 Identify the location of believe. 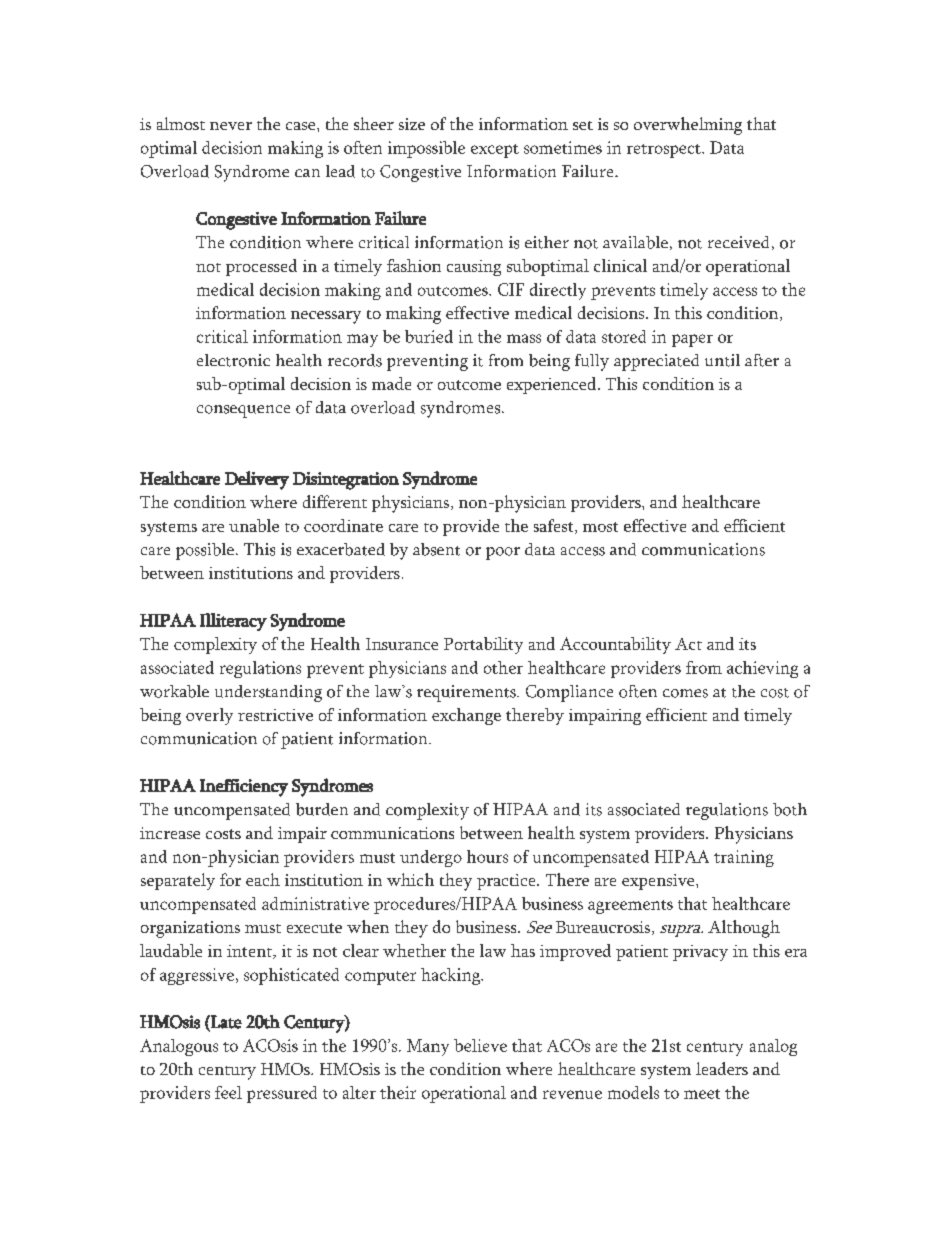
(480, 1045).
